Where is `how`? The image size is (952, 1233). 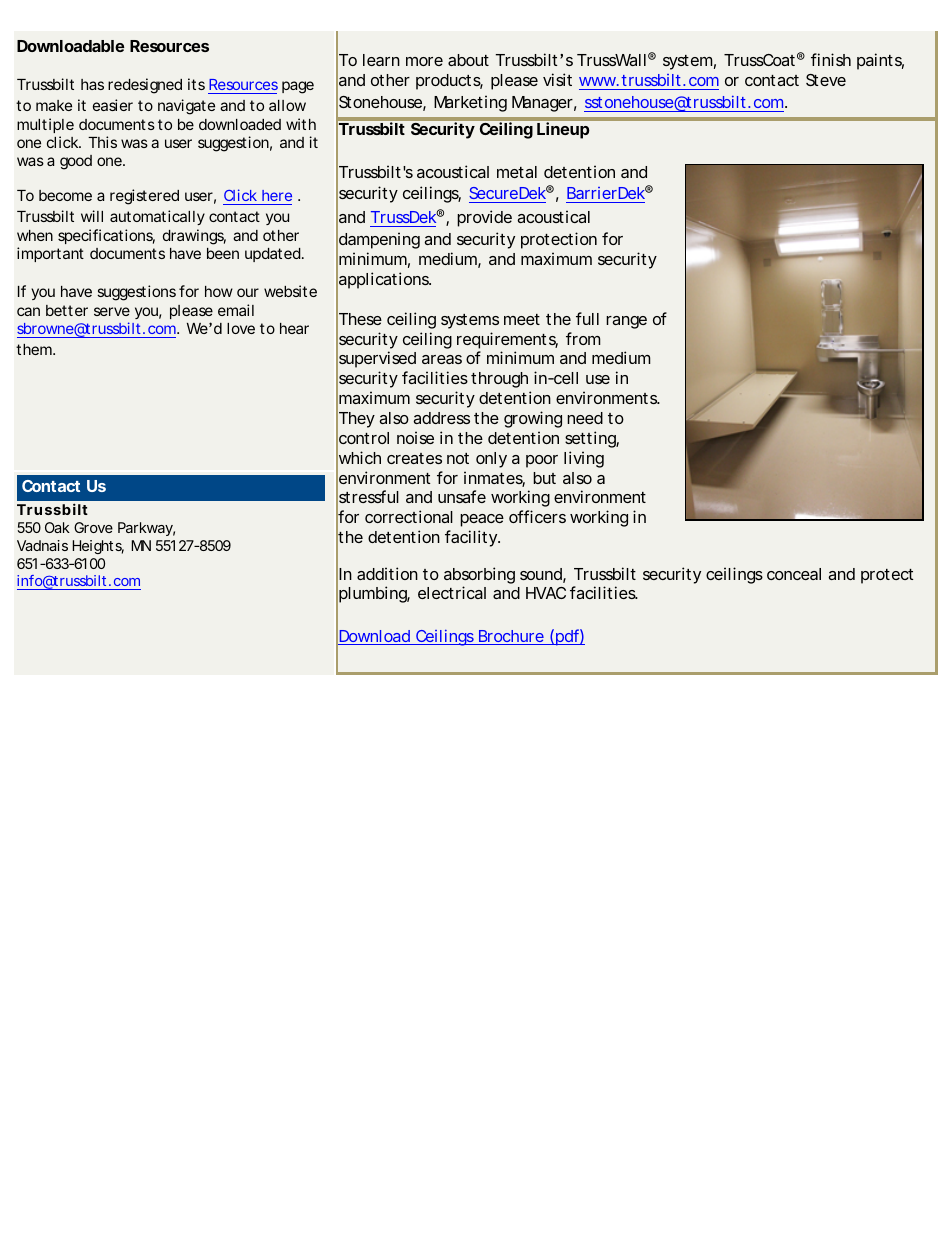 how is located at coordinates (219, 291).
